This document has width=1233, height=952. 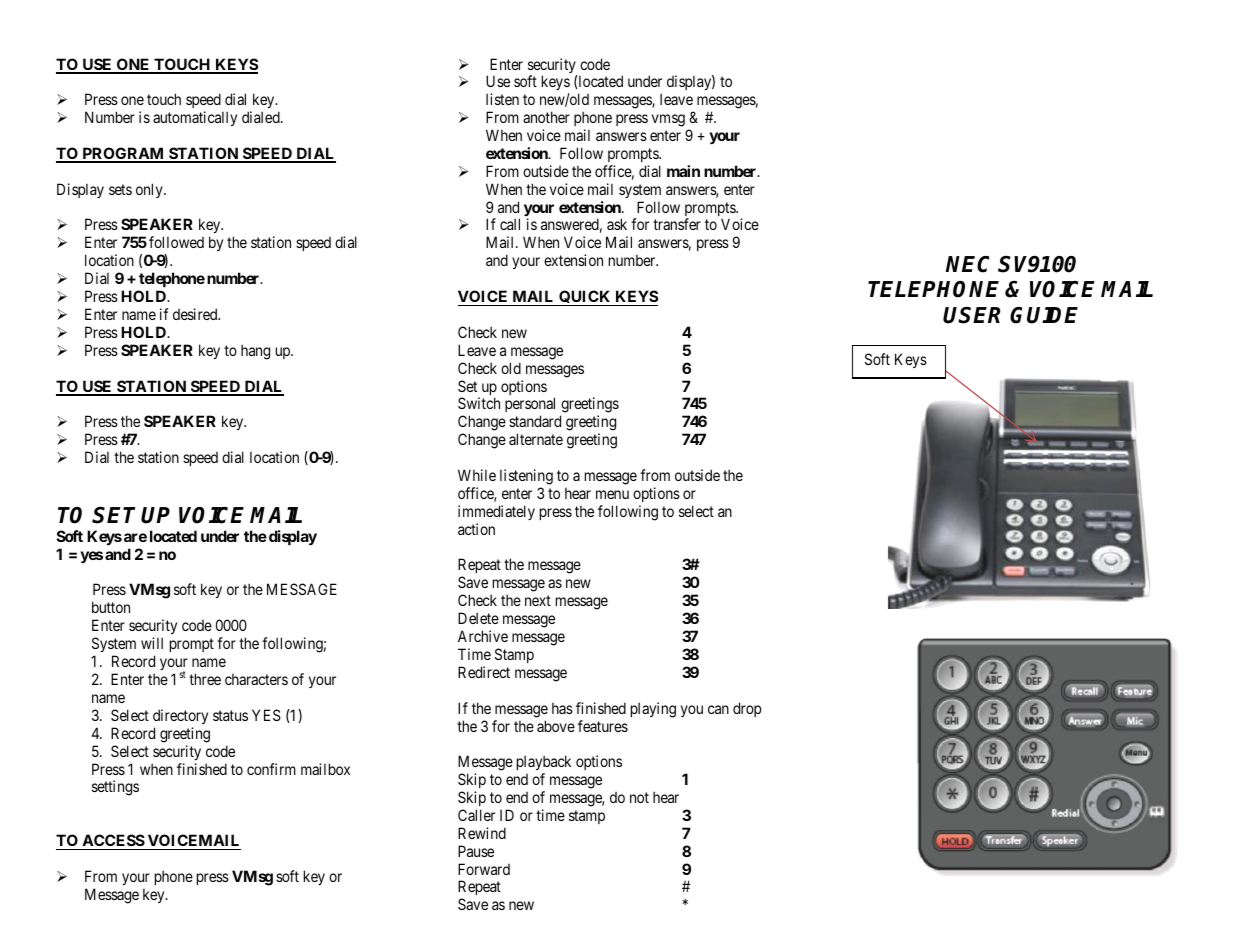 What do you see at coordinates (683, 171) in the document?
I see `main` at bounding box center [683, 171].
